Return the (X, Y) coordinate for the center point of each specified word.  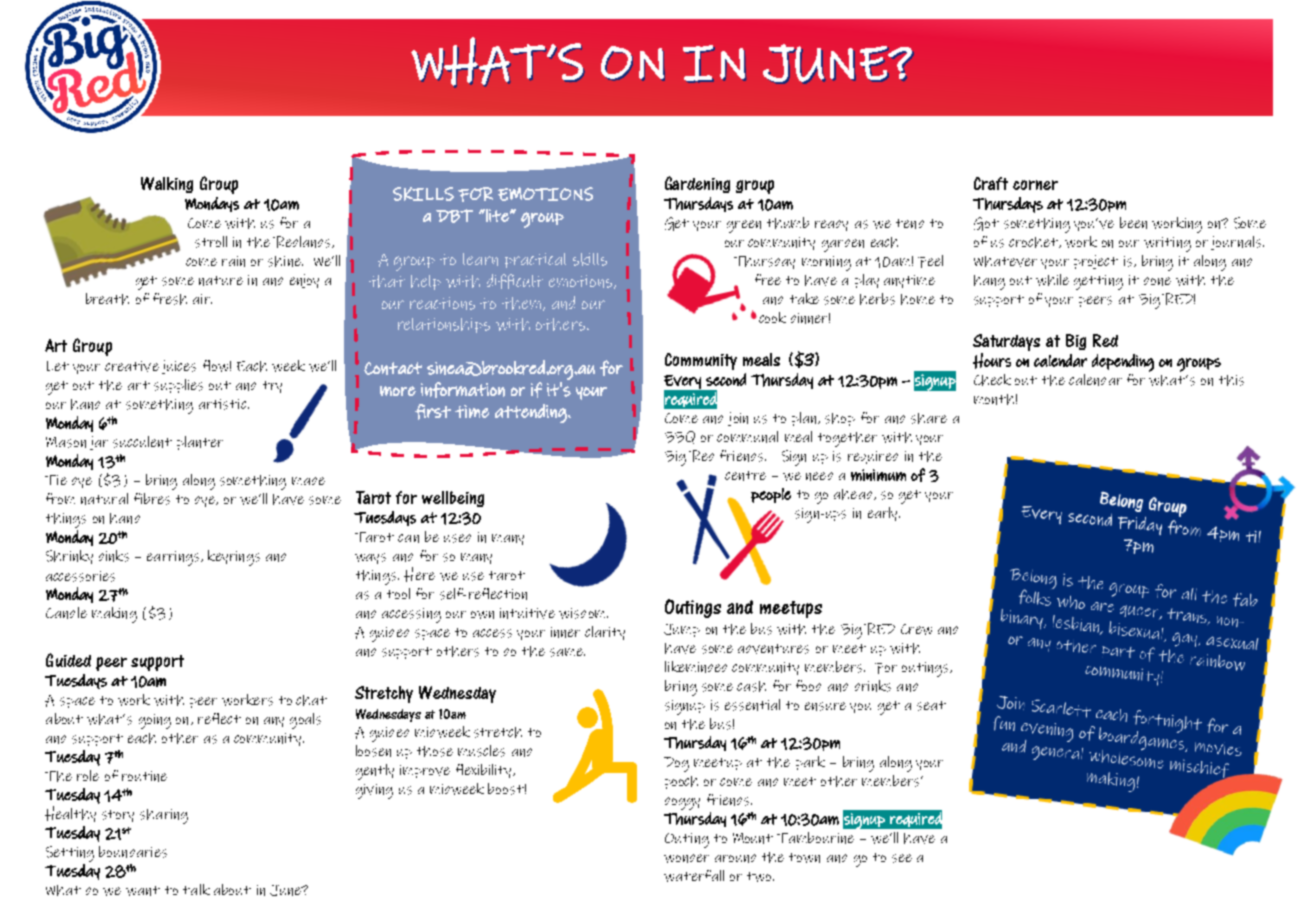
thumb (788, 223)
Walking (167, 185)
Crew (916, 629)
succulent (142, 442)
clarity (605, 633)
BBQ (680, 437)
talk (196, 889)
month (994, 399)
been (1133, 223)
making (114, 615)
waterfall (694, 876)
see (902, 858)
